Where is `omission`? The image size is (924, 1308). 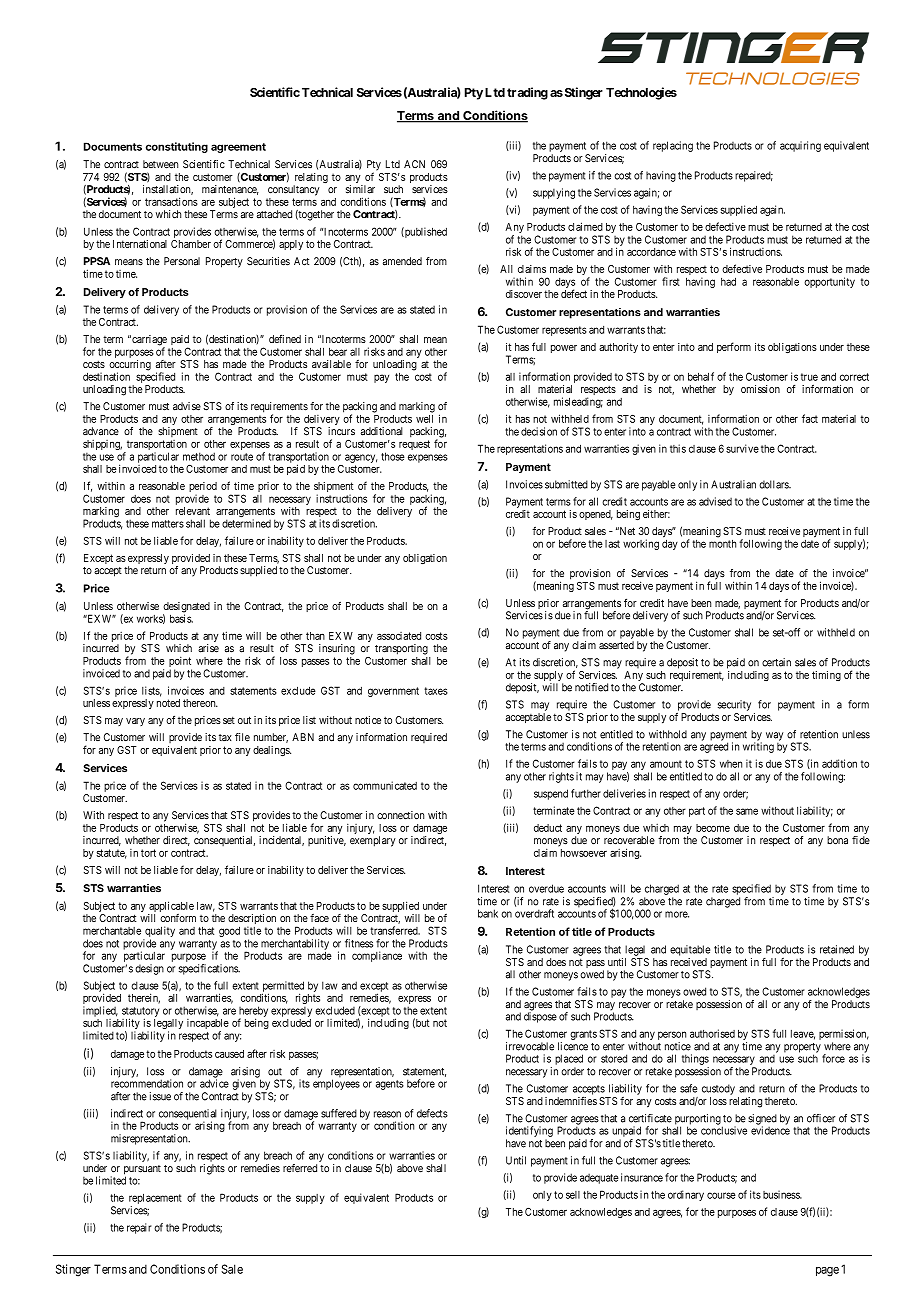 omission is located at coordinates (760, 389).
